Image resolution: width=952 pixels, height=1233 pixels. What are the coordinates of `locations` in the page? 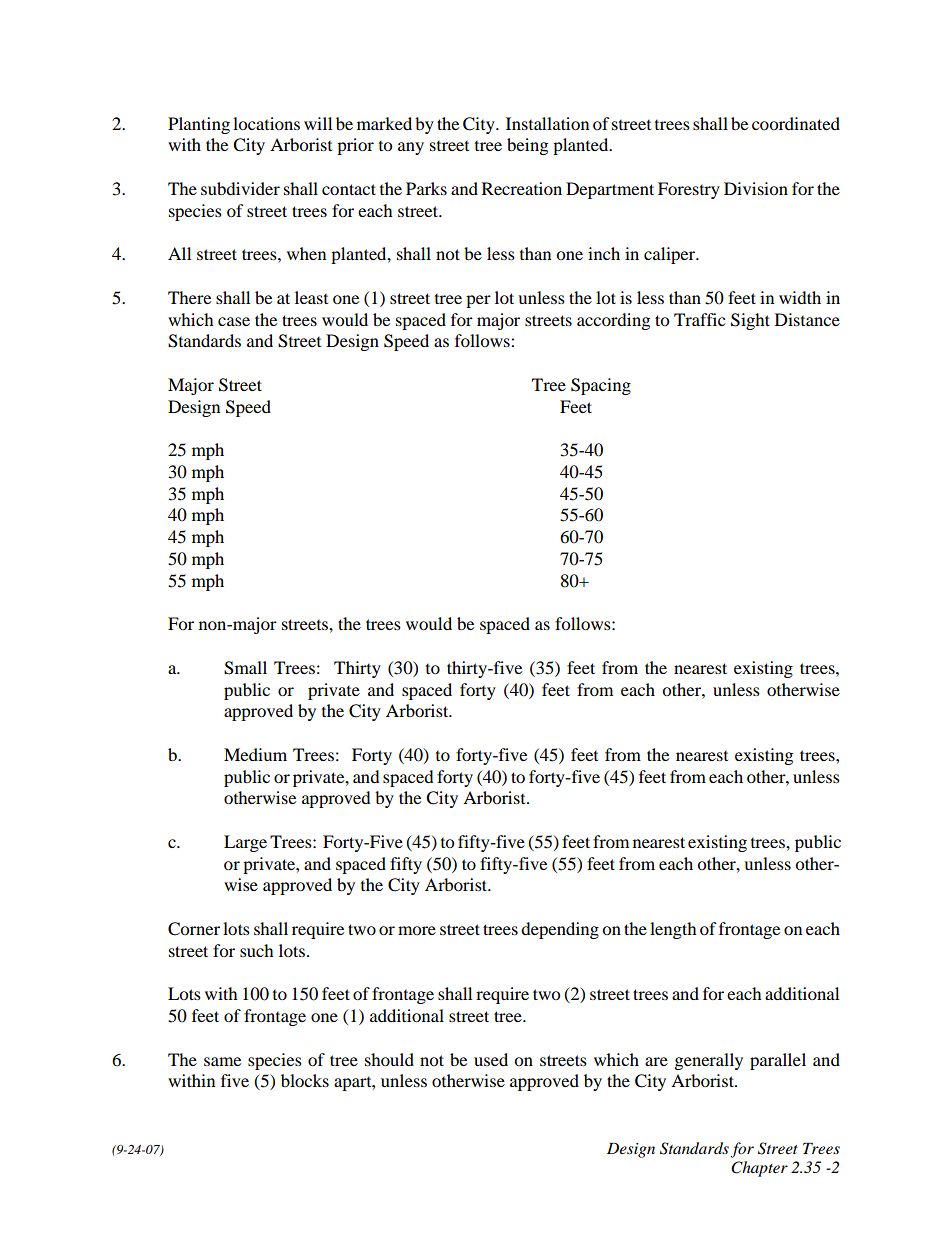 It's located at (266, 123).
